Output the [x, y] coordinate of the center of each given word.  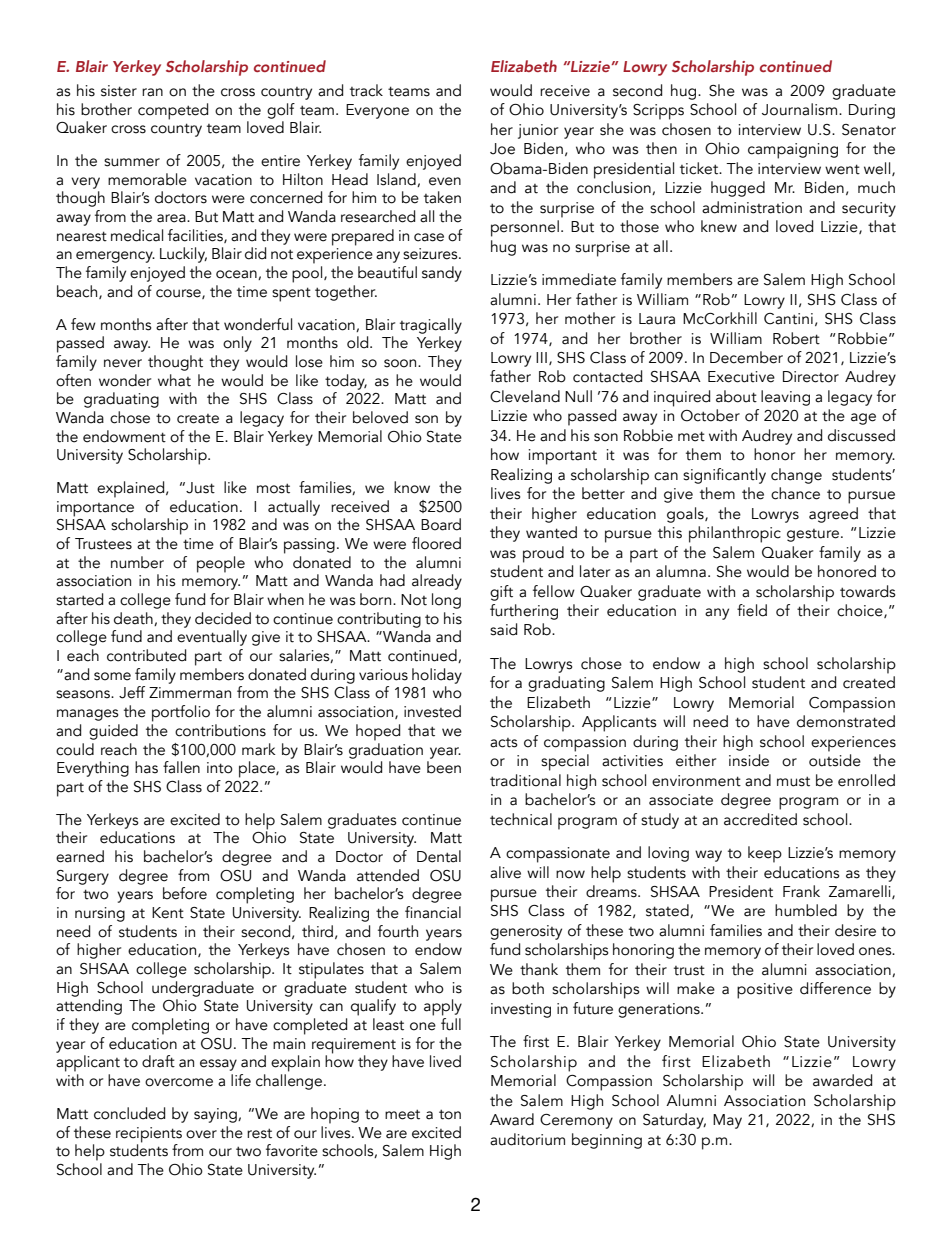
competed [173, 111]
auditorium [527, 1139]
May [727, 1121]
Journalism [799, 109]
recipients [149, 1135]
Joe [502, 149]
